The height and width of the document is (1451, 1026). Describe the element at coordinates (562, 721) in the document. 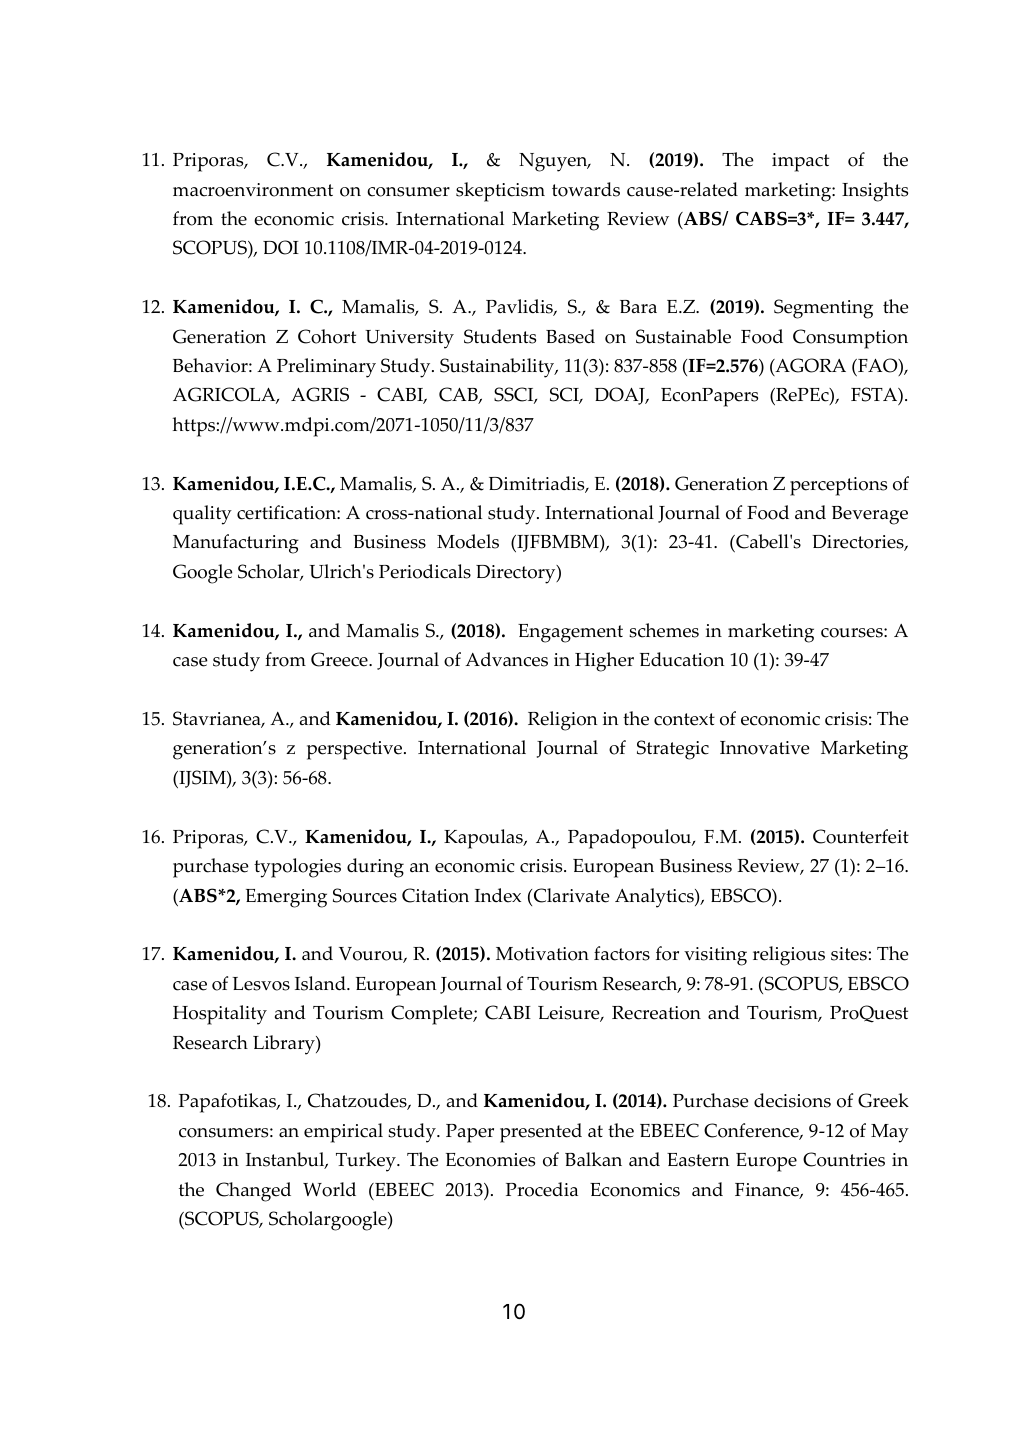

I see `Religion` at that location.
